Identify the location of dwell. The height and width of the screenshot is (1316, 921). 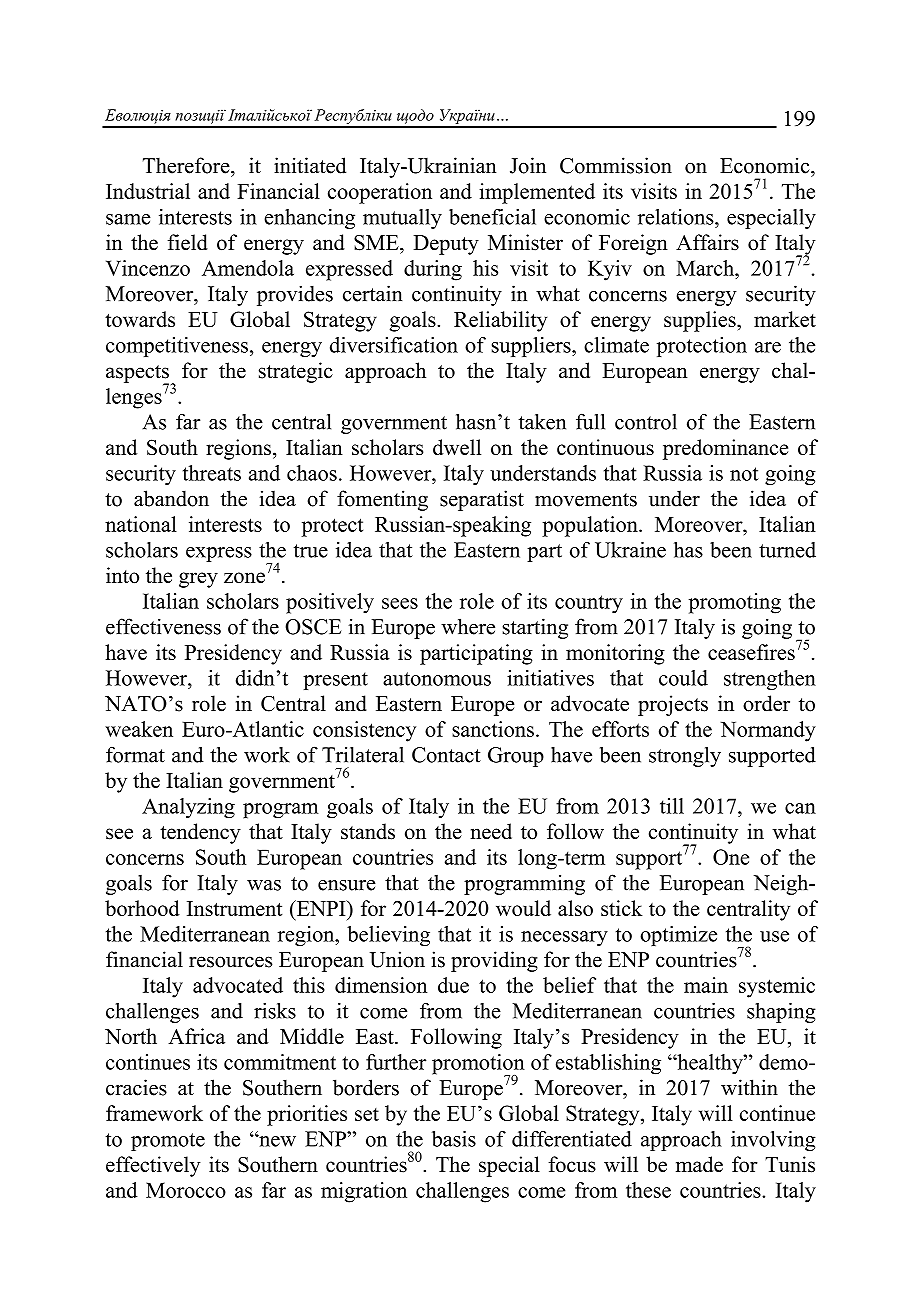
(457, 447).
